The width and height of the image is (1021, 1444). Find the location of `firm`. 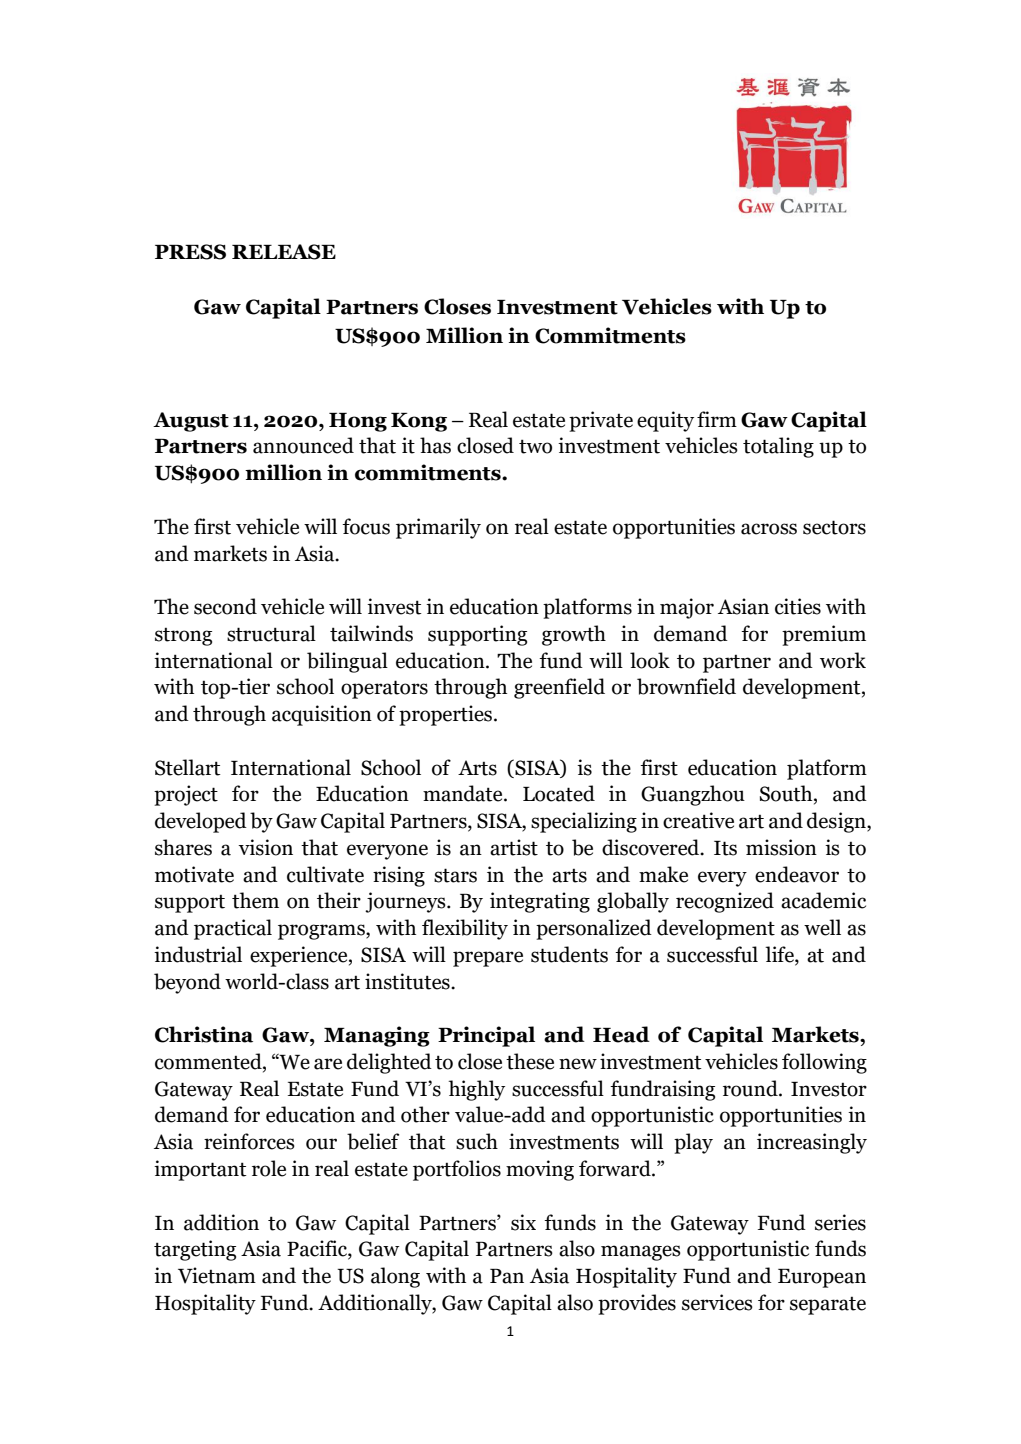

firm is located at coordinates (717, 419).
